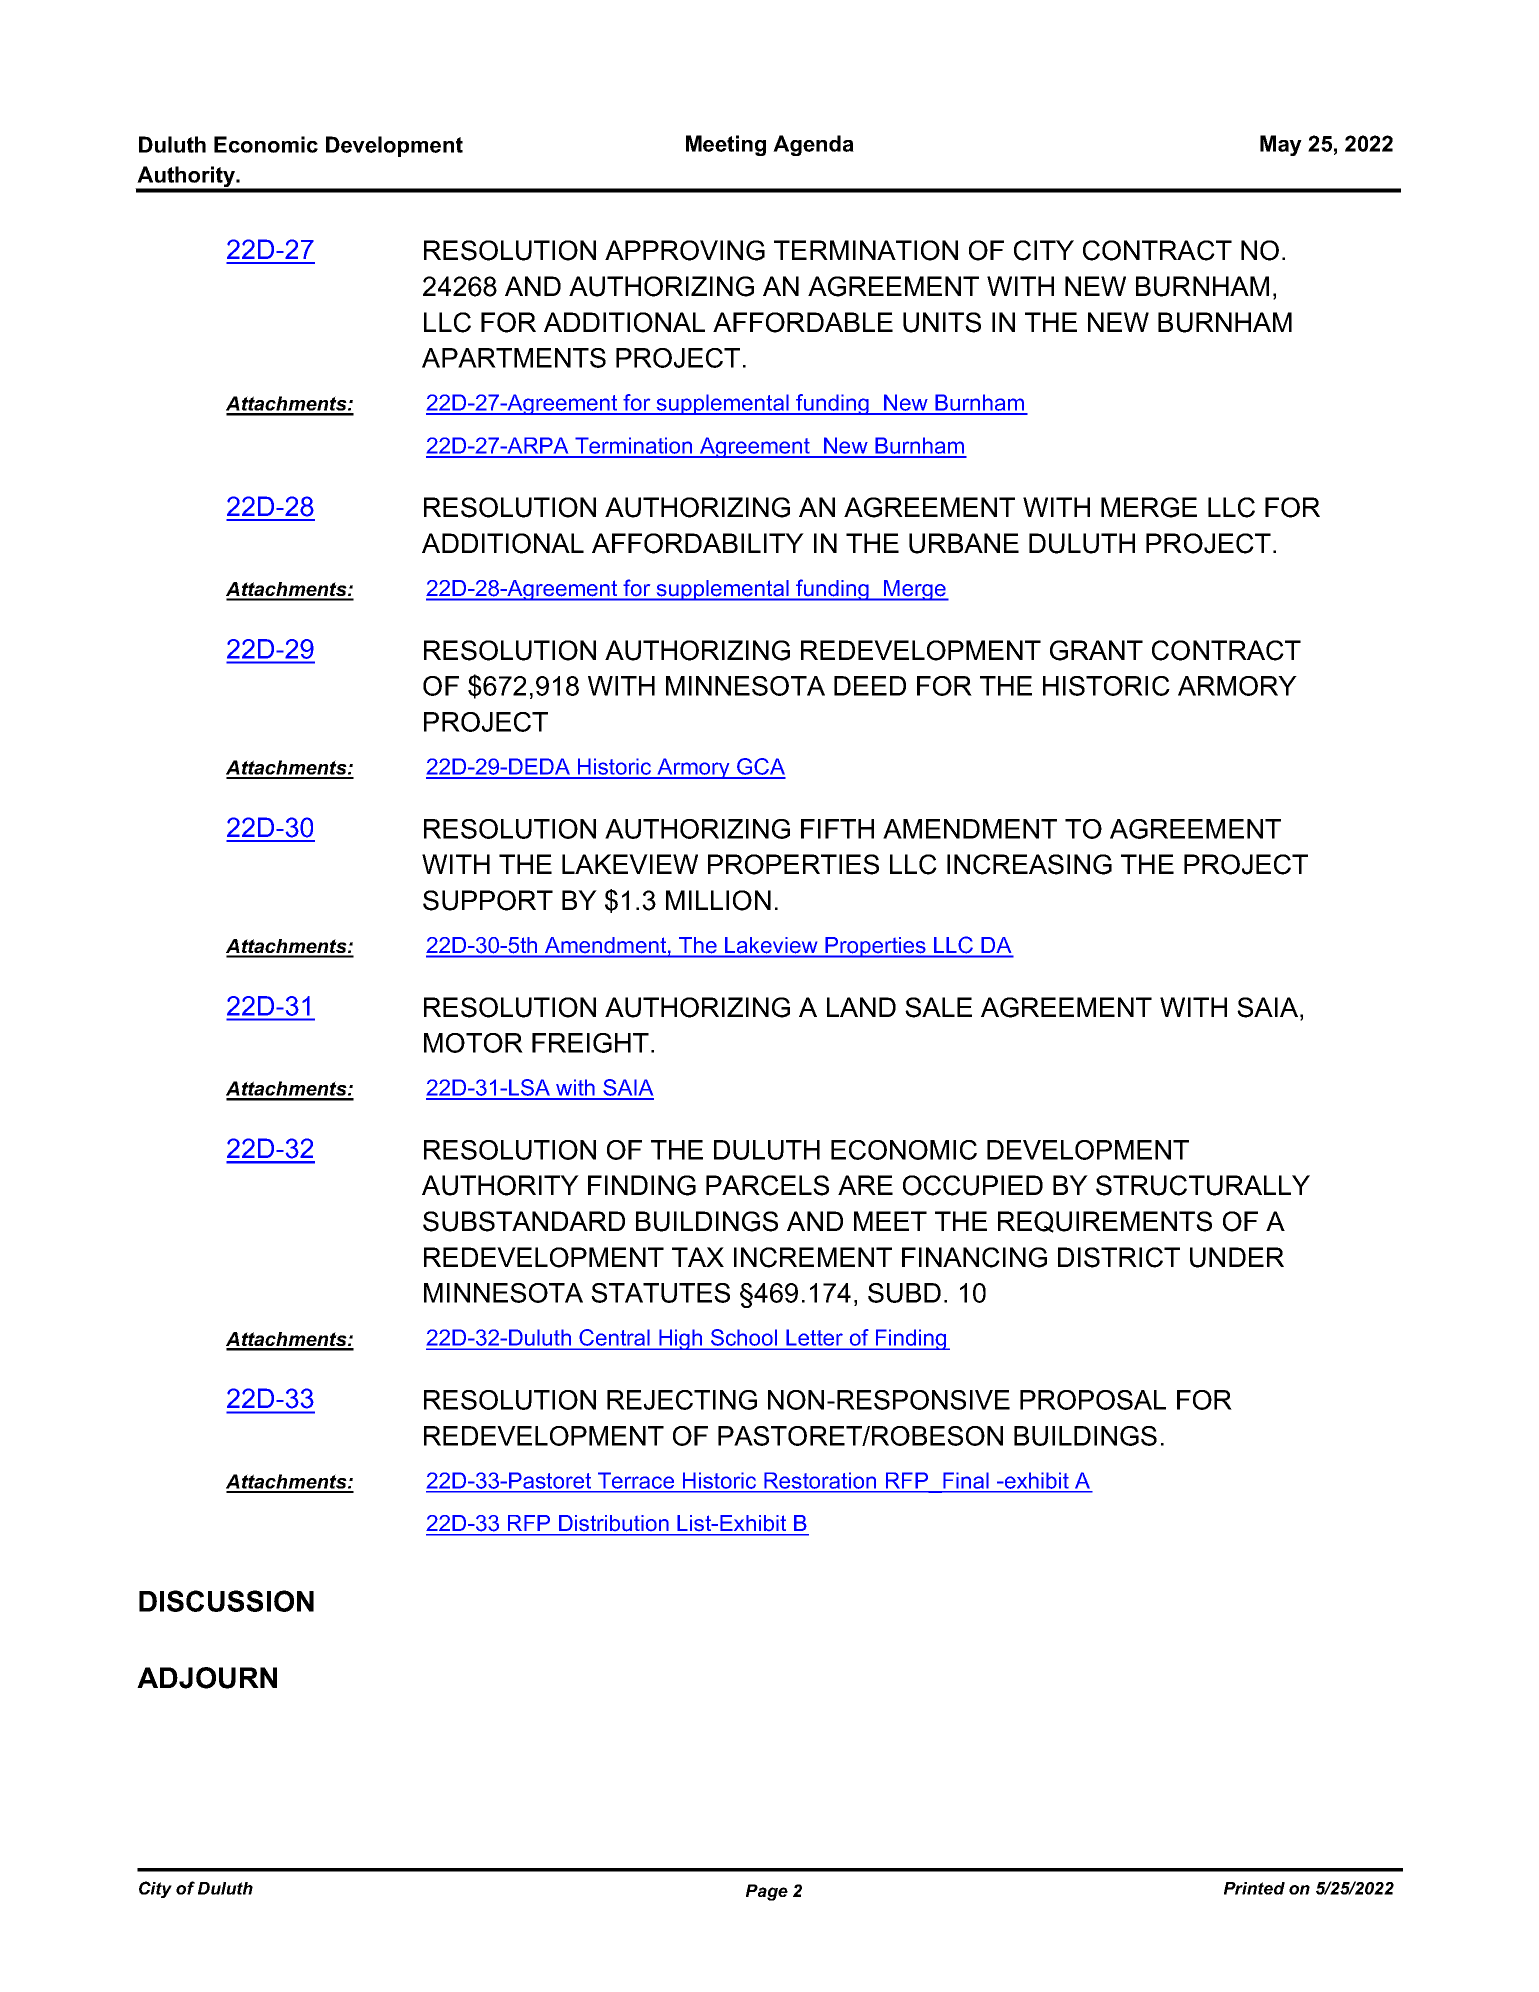 The image size is (1539, 1992). What do you see at coordinates (524, 1221) in the screenshot?
I see `SUBSTANDARD` at bounding box center [524, 1221].
